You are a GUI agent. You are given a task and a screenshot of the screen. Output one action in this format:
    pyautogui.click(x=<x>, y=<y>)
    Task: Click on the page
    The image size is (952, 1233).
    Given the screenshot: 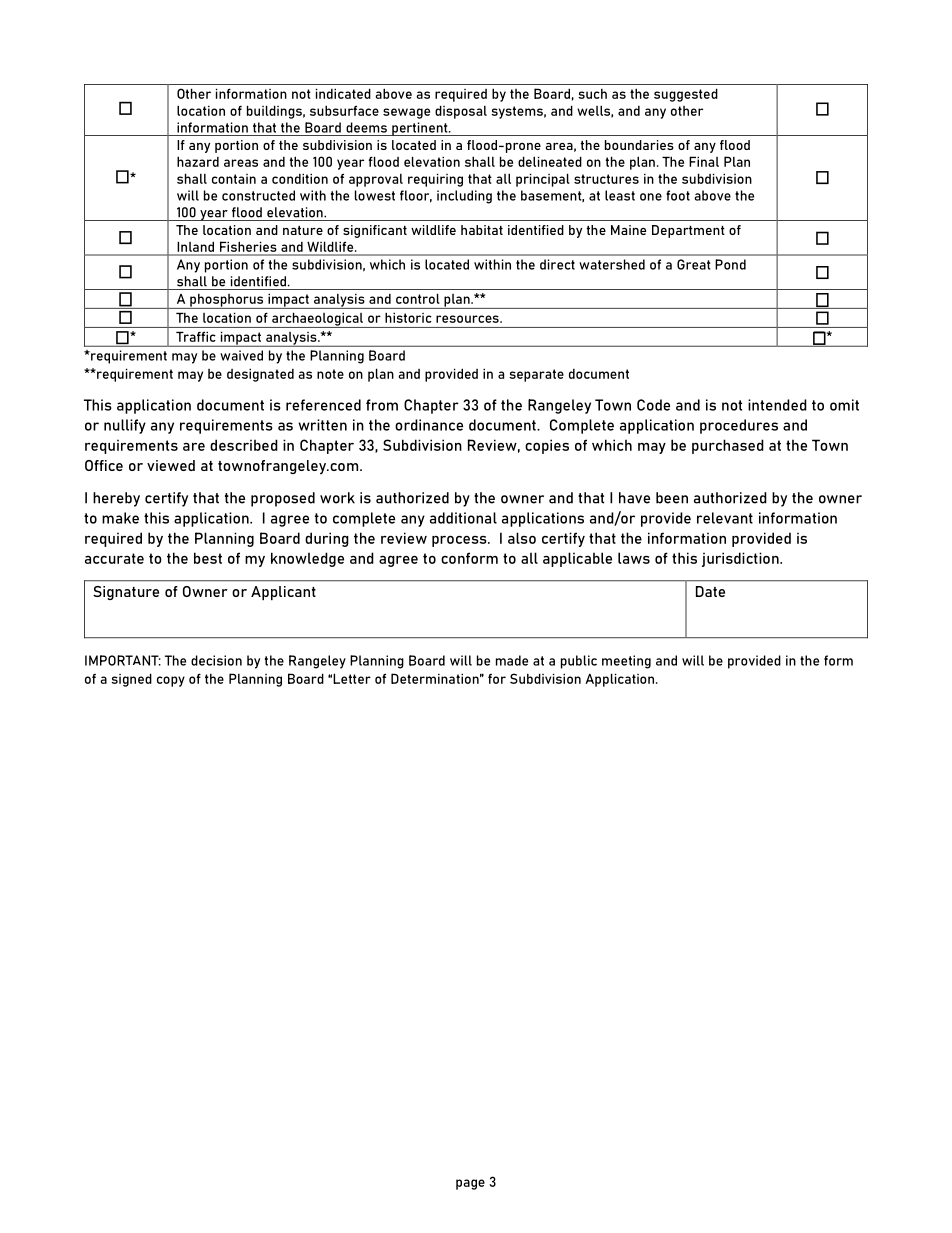 What is the action you would take?
    pyautogui.click(x=470, y=1184)
